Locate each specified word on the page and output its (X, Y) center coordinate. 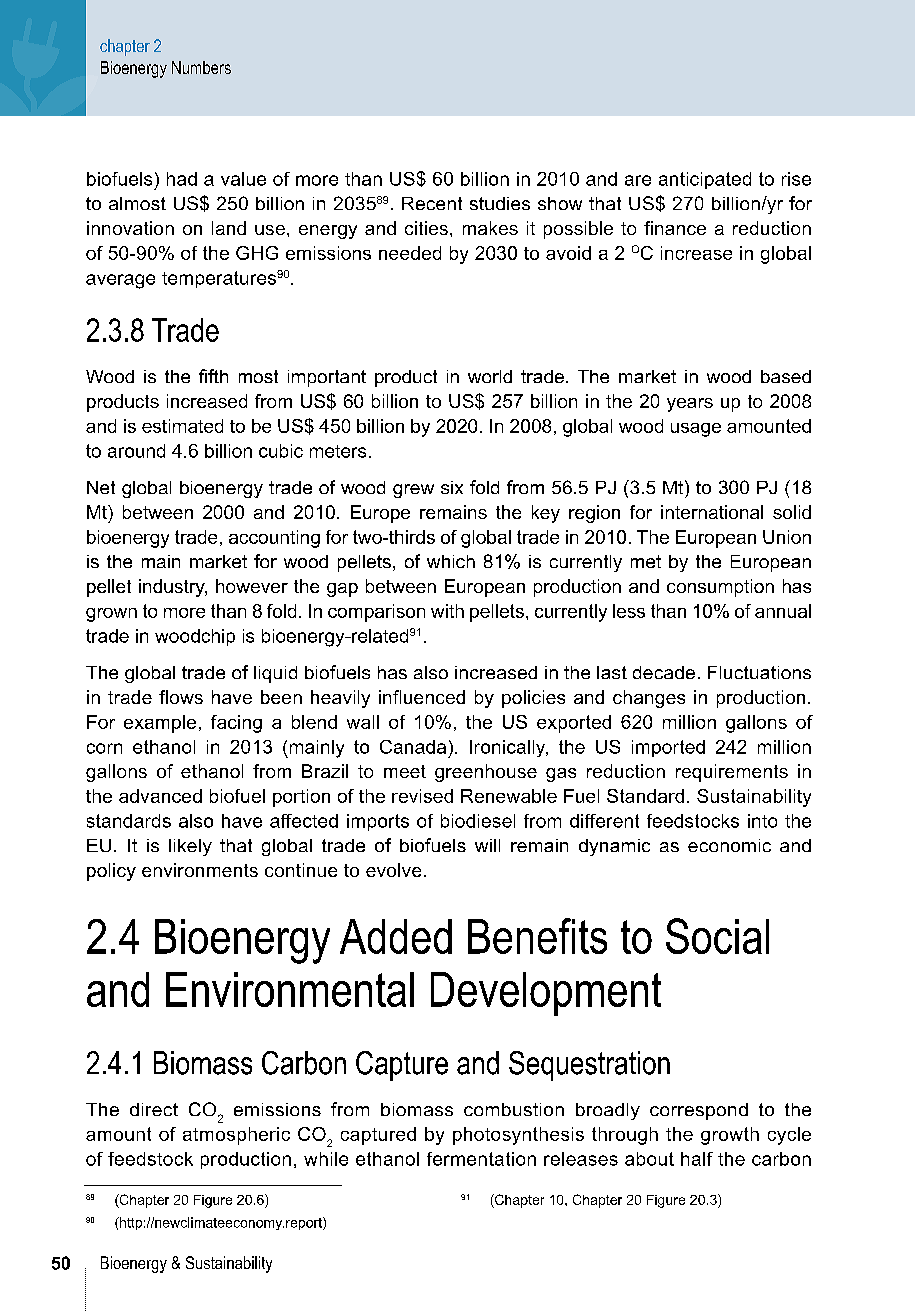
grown (111, 615)
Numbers (201, 67)
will (487, 845)
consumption (720, 588)
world (490, 376)
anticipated (705, 180)
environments (200, 870)
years (690, 405)
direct (154, 1109)
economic (729, 845)
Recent (432, 203)
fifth (213, 376)
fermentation (481, 1159)
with (447, 611)
